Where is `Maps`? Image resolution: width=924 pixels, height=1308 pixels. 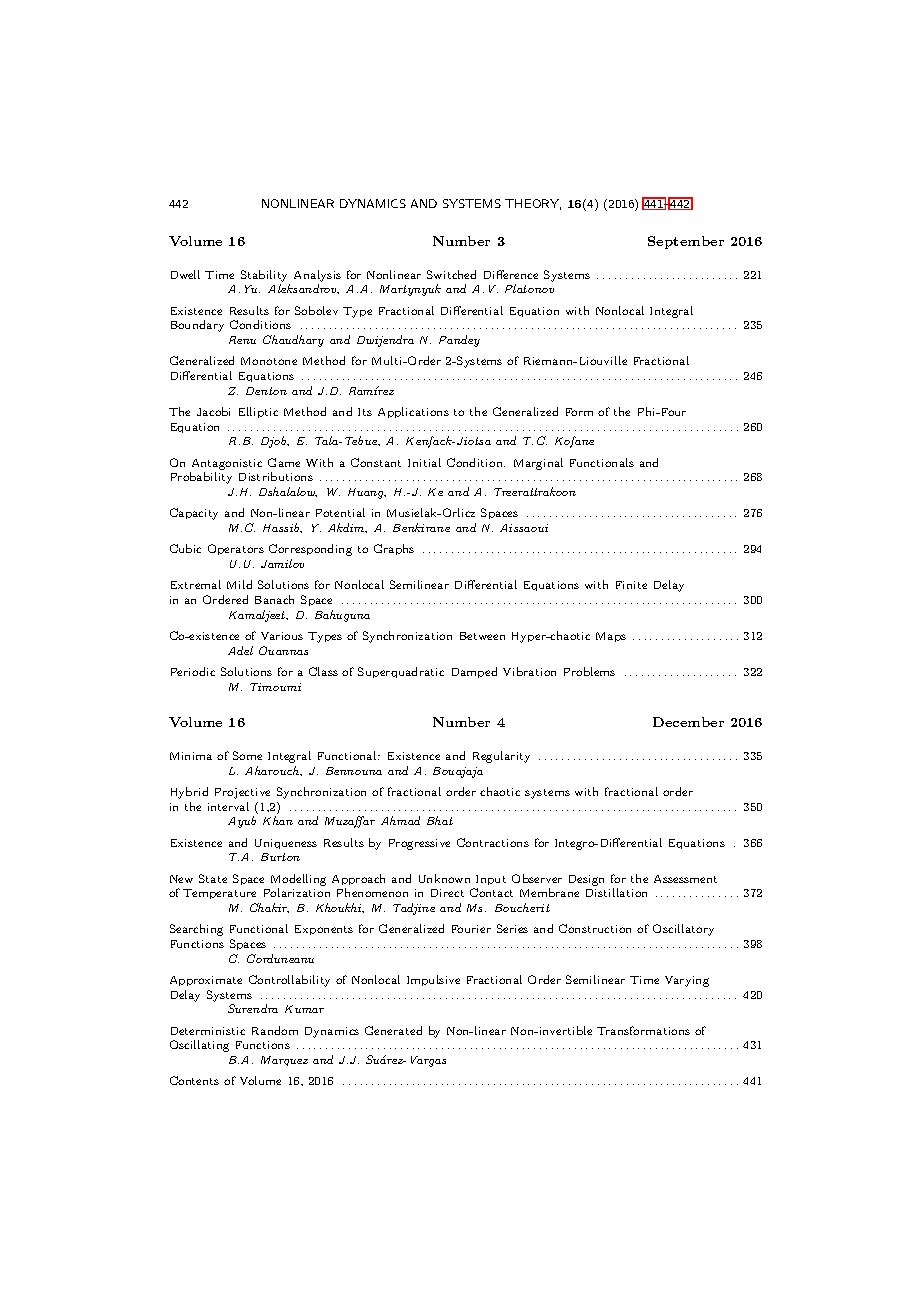 Maps is located at coordinates (611, 637).
